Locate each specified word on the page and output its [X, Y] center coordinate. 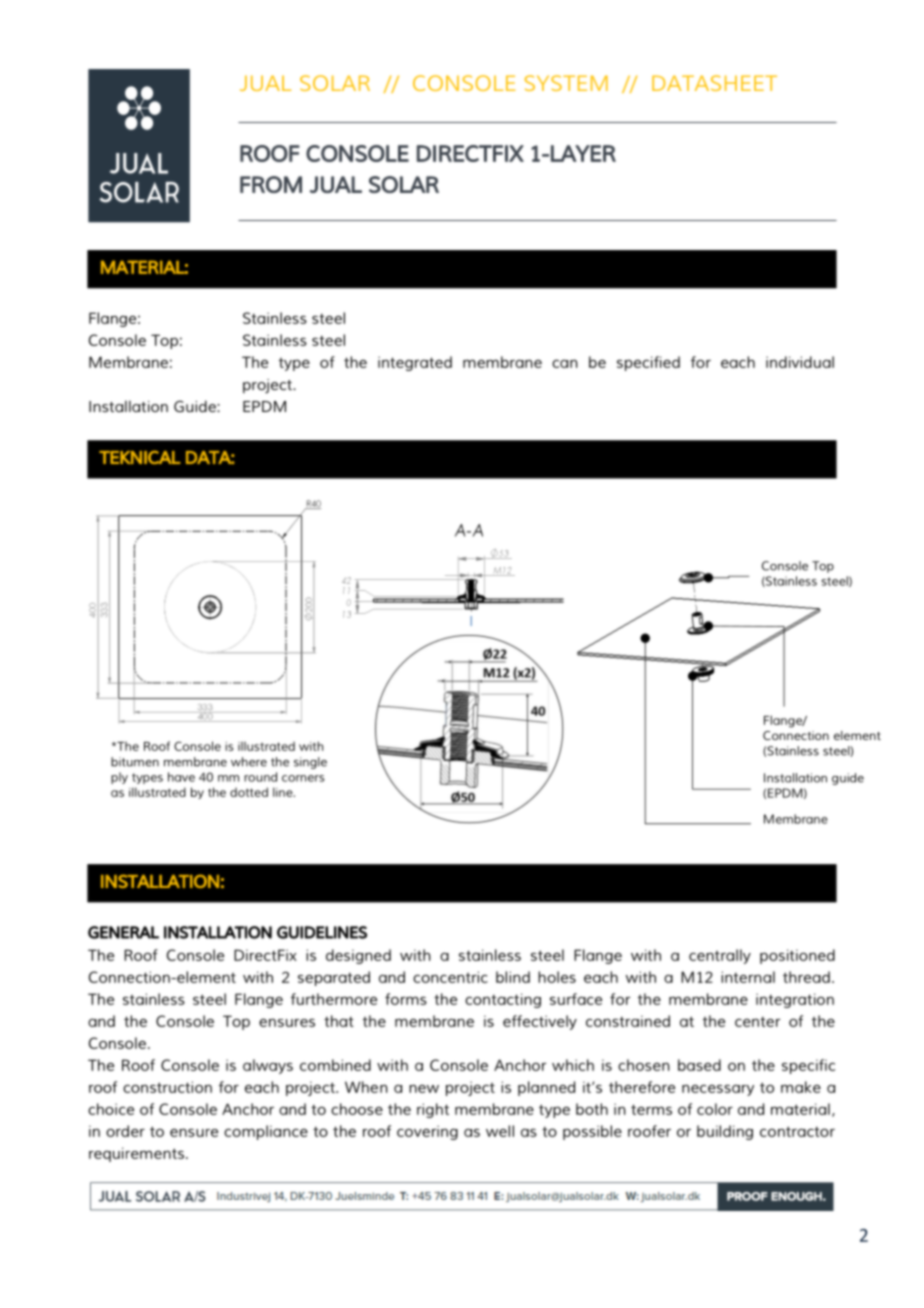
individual [800, 362]
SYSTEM [566, 83]
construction [167, 1087]
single [310, 763]
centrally [720, 956]
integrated [415, 363]
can [565, 364]
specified [648, 363]
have [181, 777]
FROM [271, 184]
